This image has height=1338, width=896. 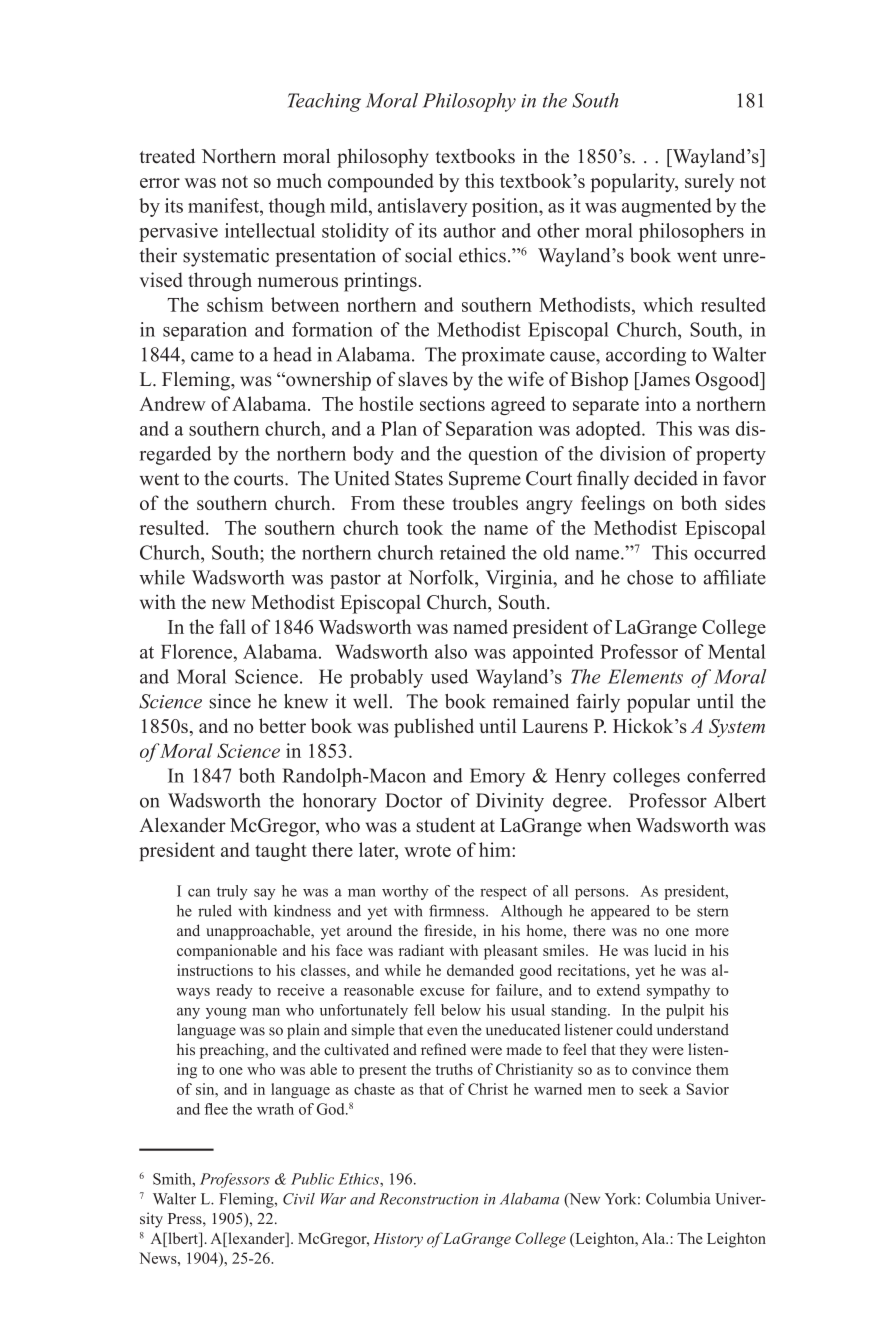 I want to click on treated, so click(x=167, y=156).
